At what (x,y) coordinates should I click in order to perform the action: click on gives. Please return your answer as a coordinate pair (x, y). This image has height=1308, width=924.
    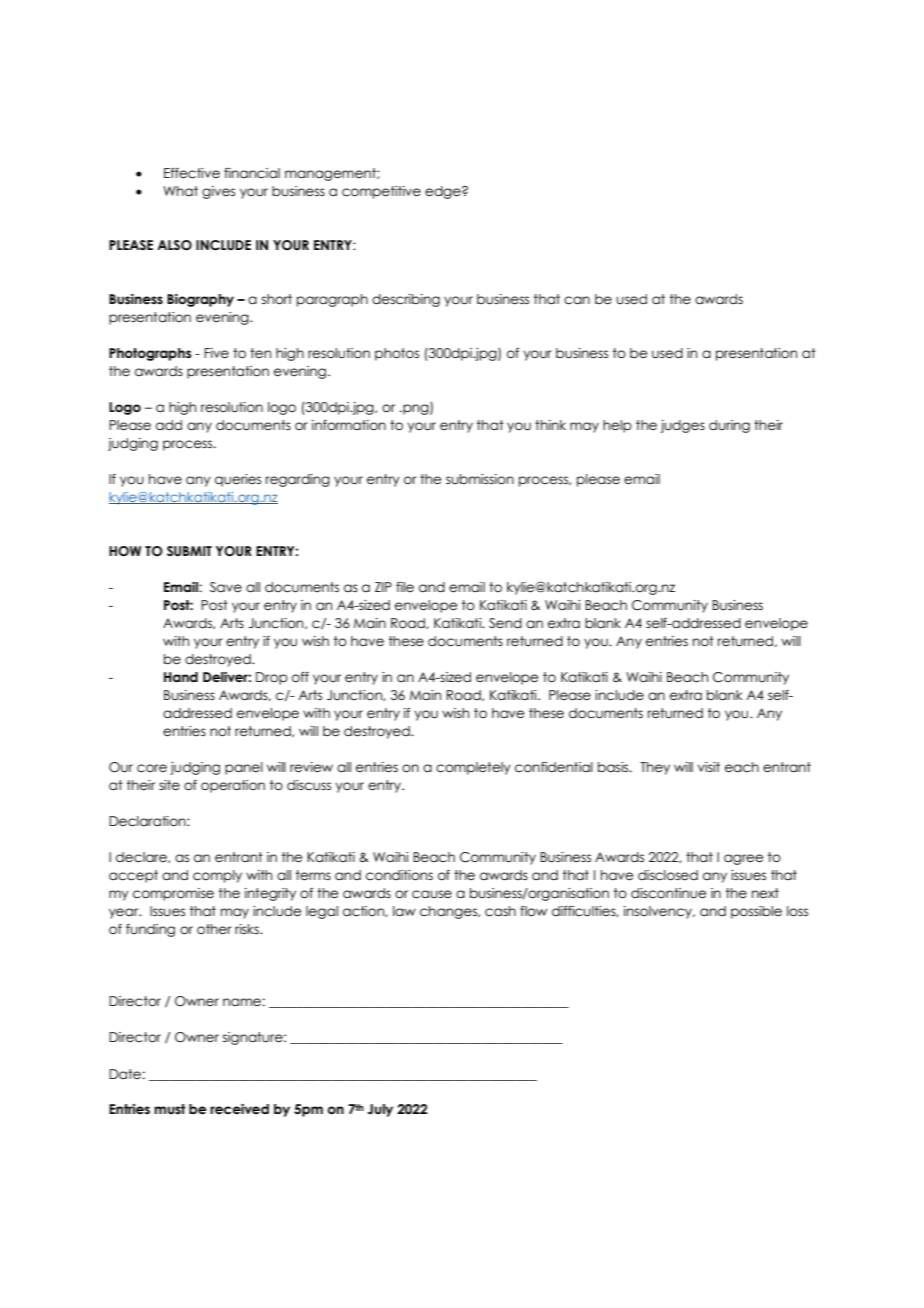
    Looking at the image, I should click on (218, 192).
